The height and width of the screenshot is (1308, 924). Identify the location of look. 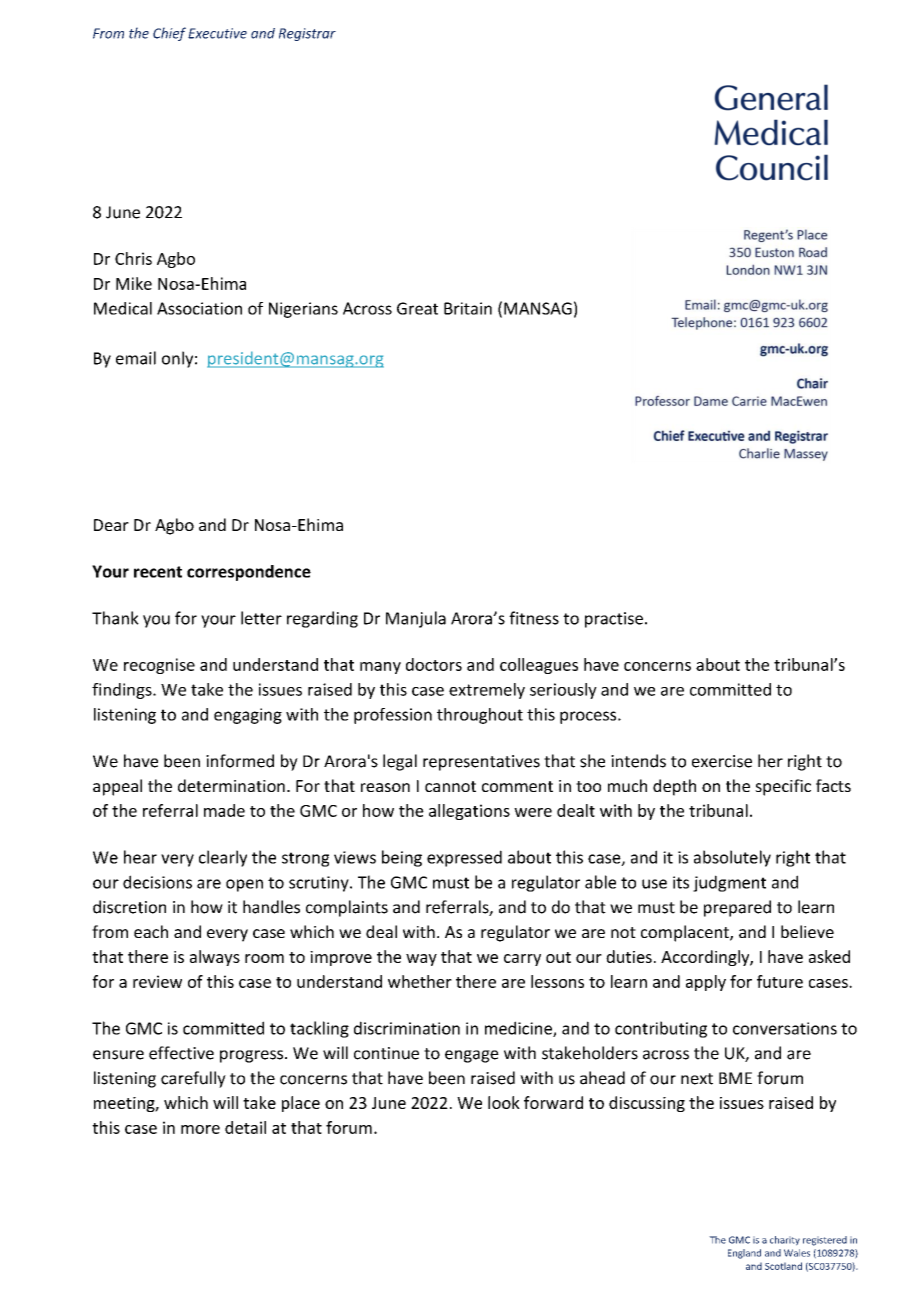
(504, 1102).
